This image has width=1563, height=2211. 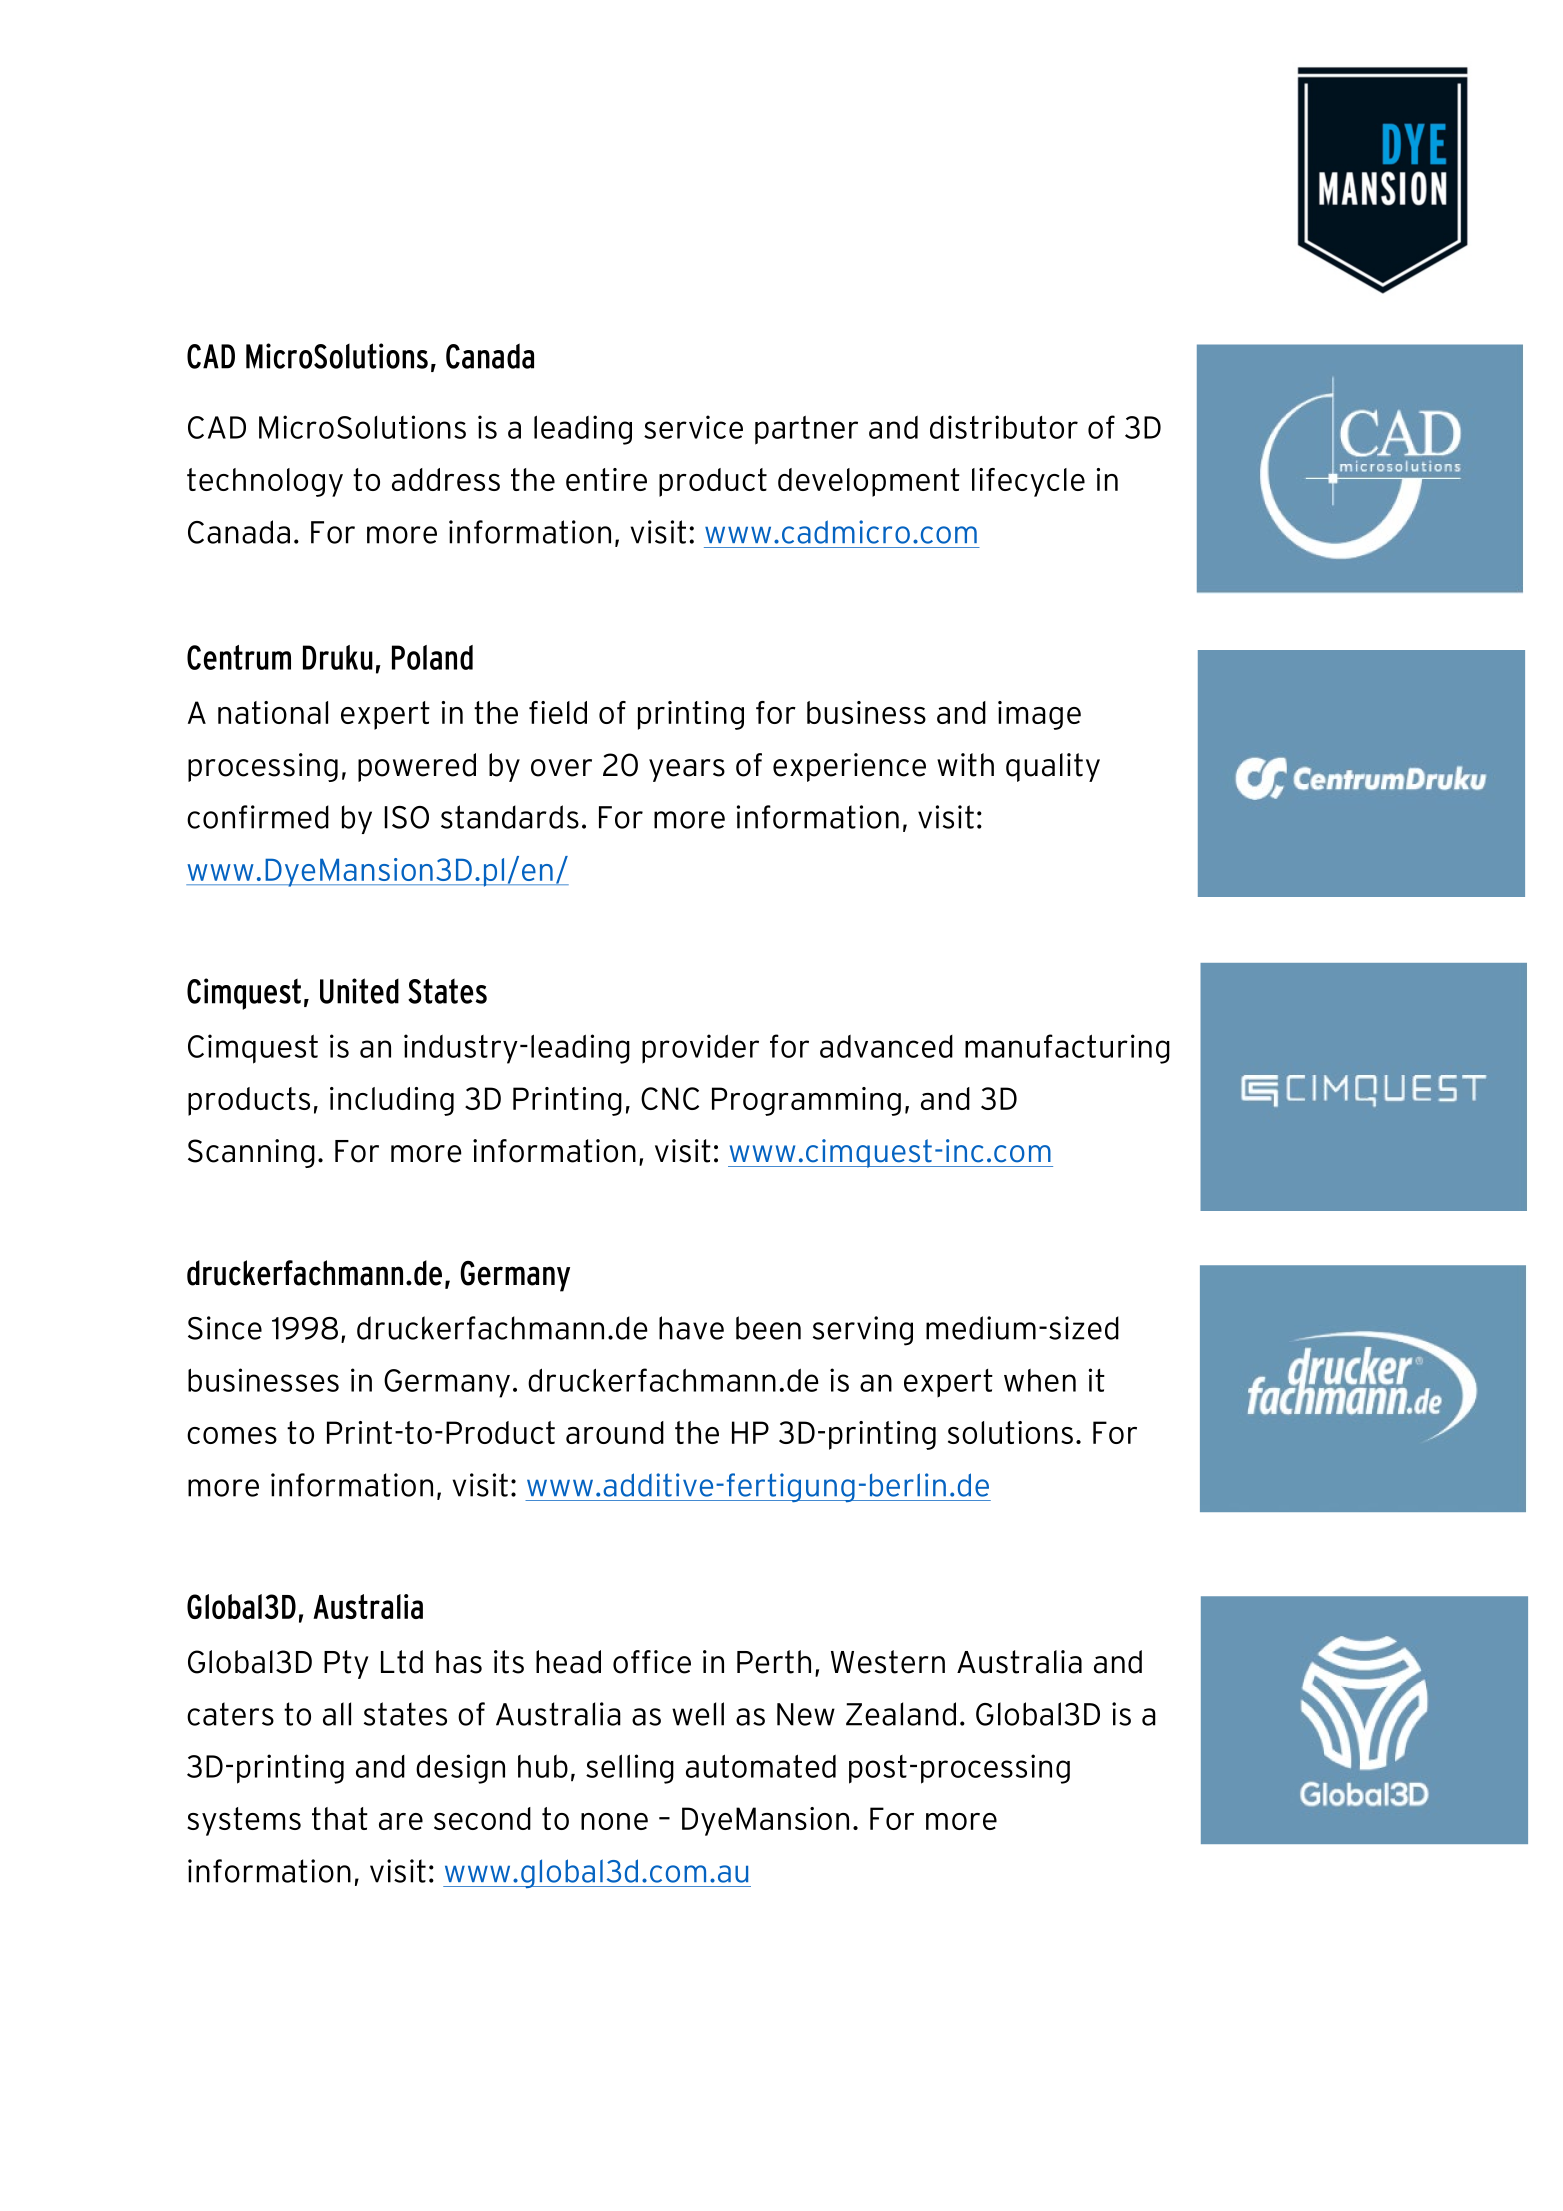 What do you see at coordinates (1004, 427) in the image?
I see `distributor` at bounding box center [1004, 427].
